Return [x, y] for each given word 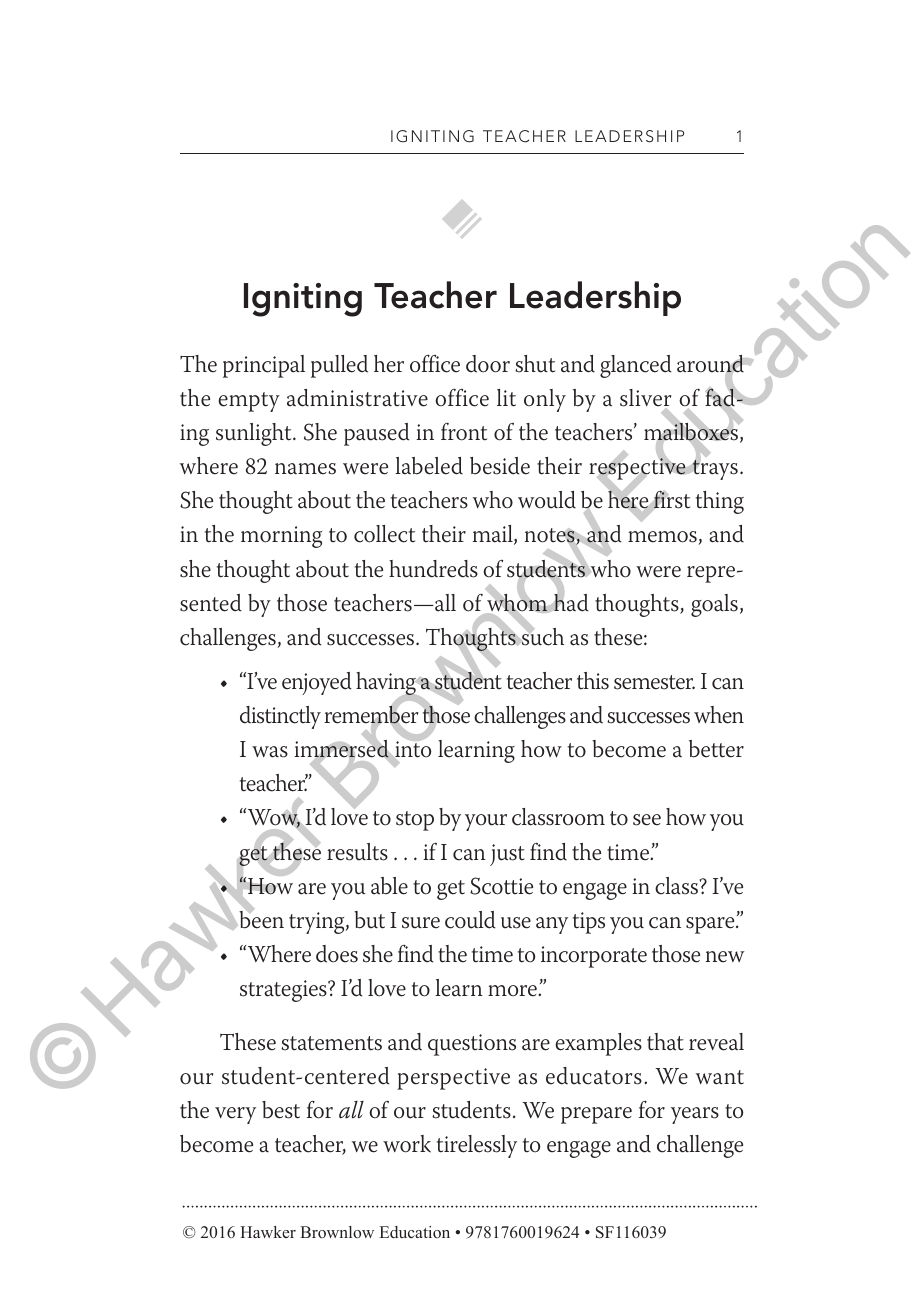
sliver [645, 398]
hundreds [433, 569]
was [270, 752]
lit [506, 398]
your [486, 822]
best [281, 1110]
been [260, 919]
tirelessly [477, 1146]
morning [281, 537]
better [716, 749]
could [470, 920]
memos [662, 537]
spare [711, 925]
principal [264, 366]
